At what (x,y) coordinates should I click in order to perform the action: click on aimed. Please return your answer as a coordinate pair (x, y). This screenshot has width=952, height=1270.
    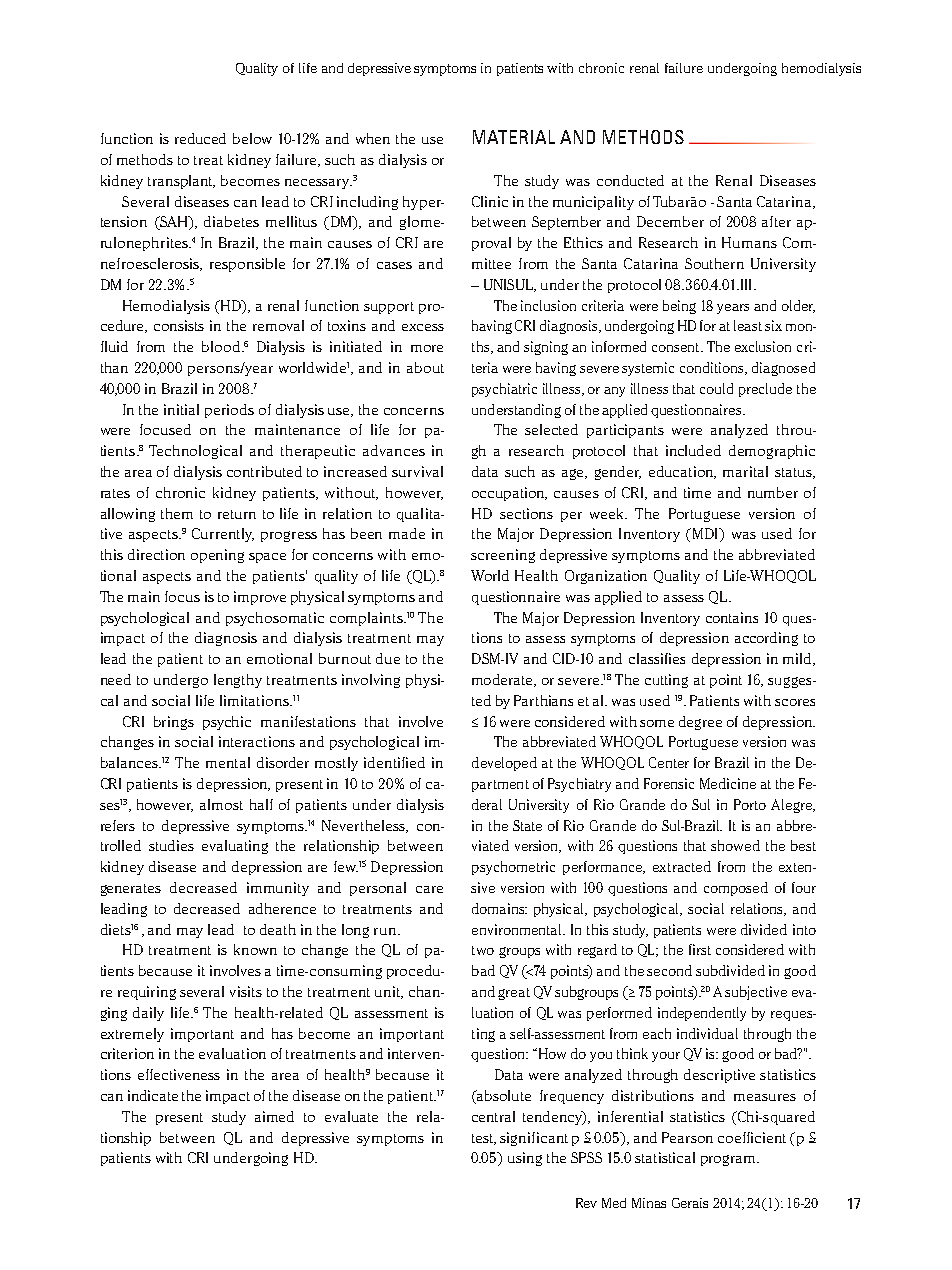
    Looking at the image, I should click on (274, 1116).
